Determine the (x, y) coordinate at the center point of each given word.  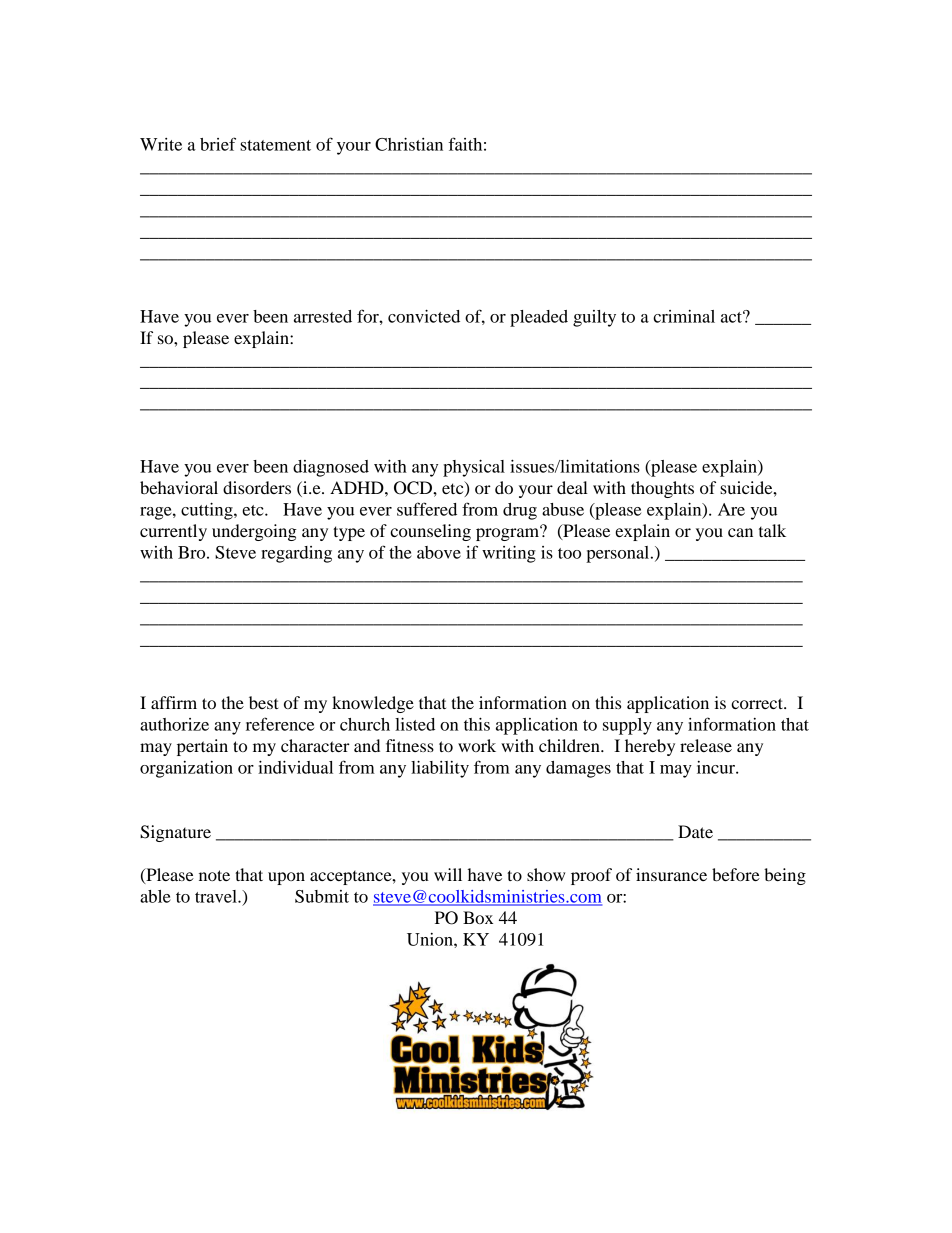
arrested (323, 316)
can (740, 532)
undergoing (254, 532)
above (439, 552)
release (706, 745)
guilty (594, 318)
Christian (409, 144)
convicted (424, 316)
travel (217, 896)
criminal (684, 316)
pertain (202, 747)
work (477, 745)
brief (218, 144)
